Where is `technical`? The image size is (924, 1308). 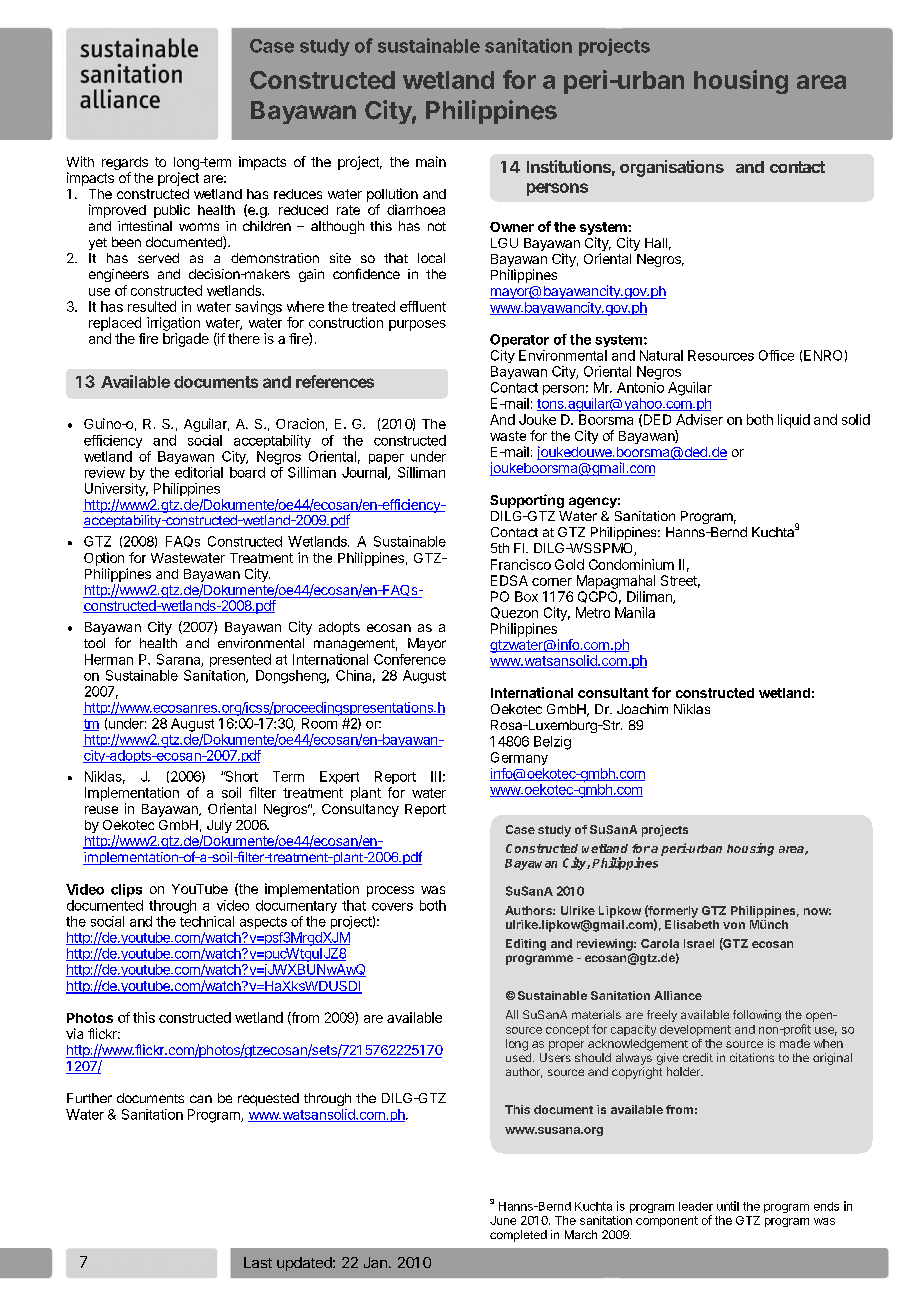 technical is located at coordinates (207, 921).
